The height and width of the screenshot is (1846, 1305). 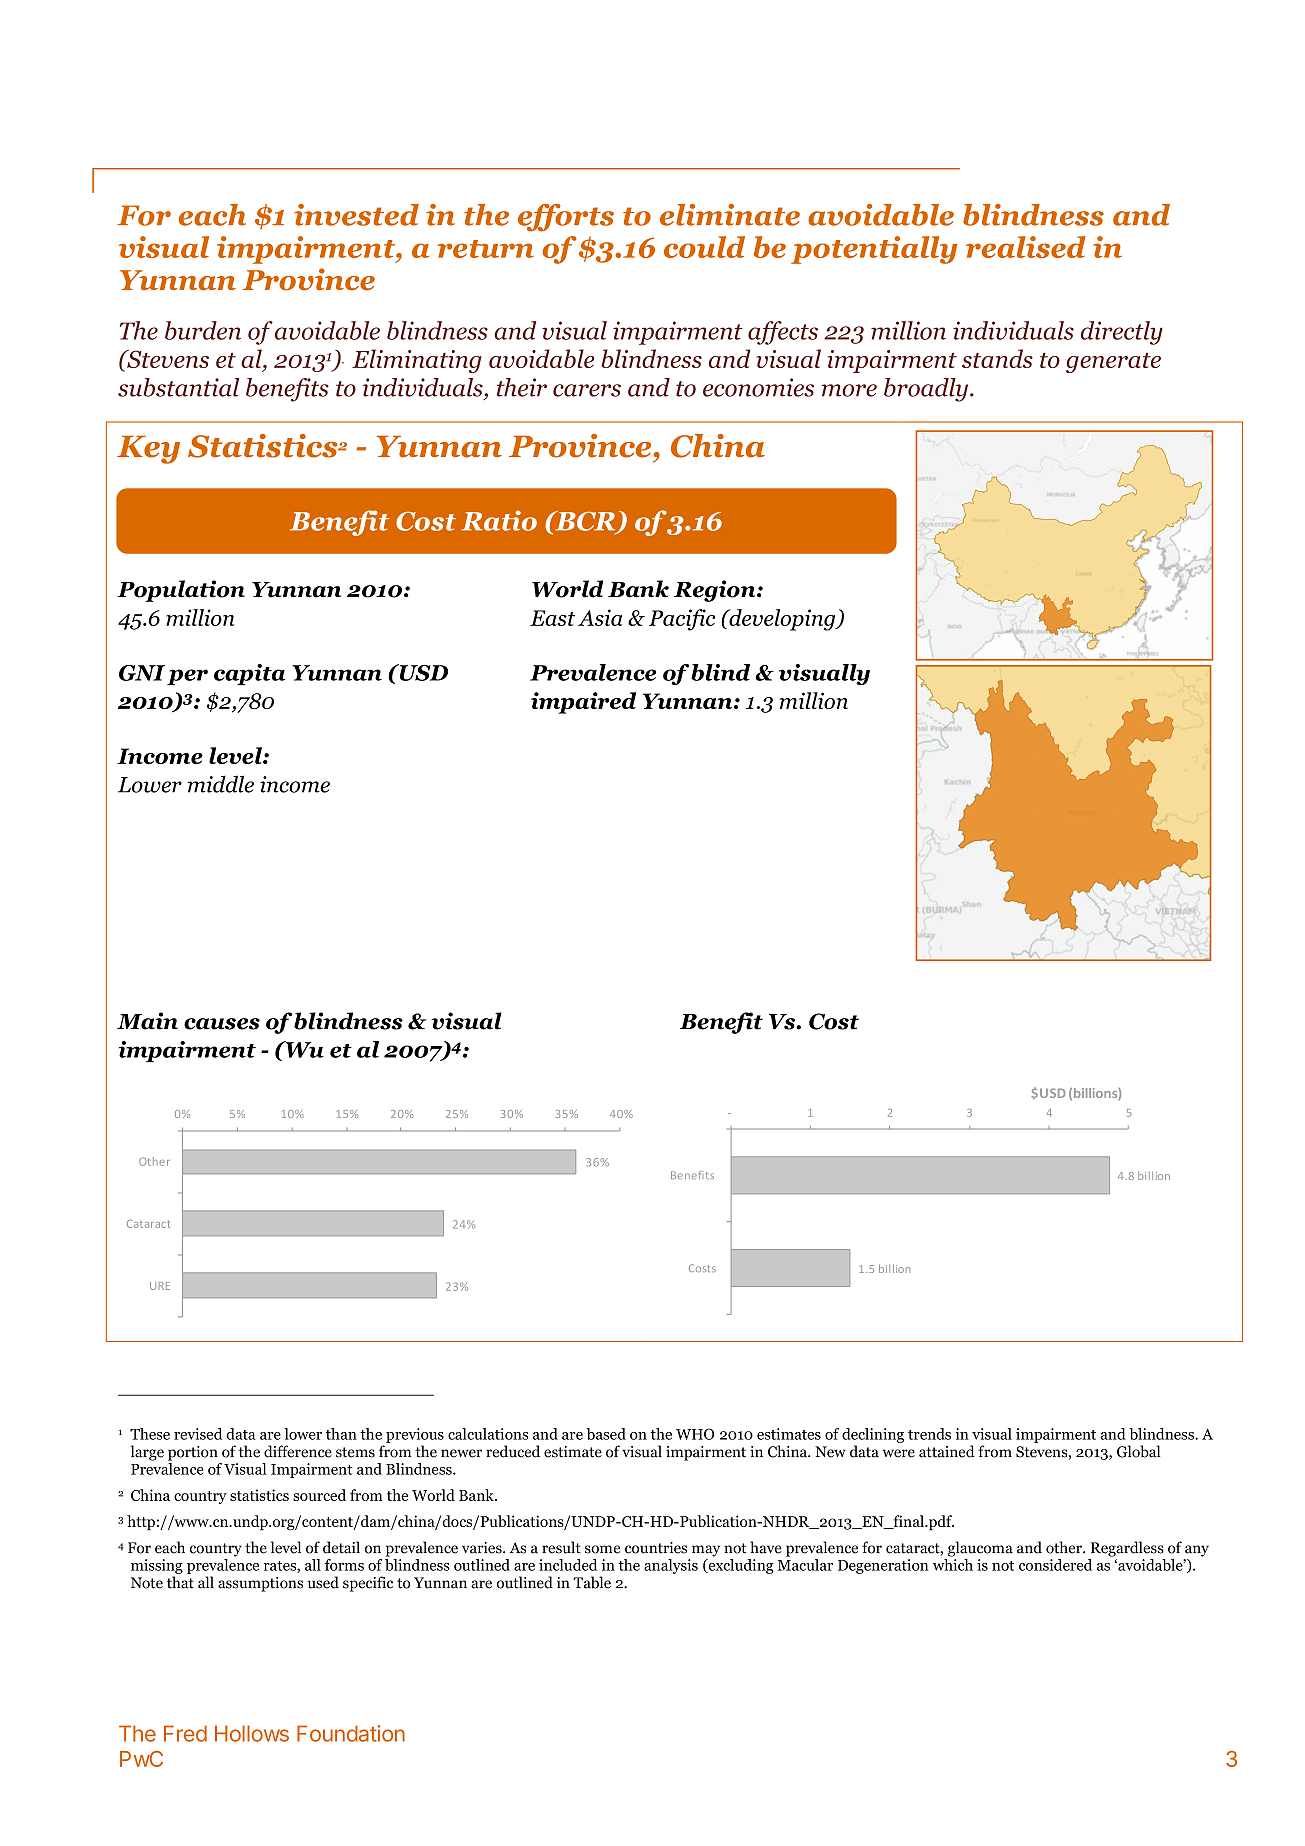 What do you see at coordinates (1026, 247) in the screenshot?
I see `realised` at bounding box center [1026, 247].
